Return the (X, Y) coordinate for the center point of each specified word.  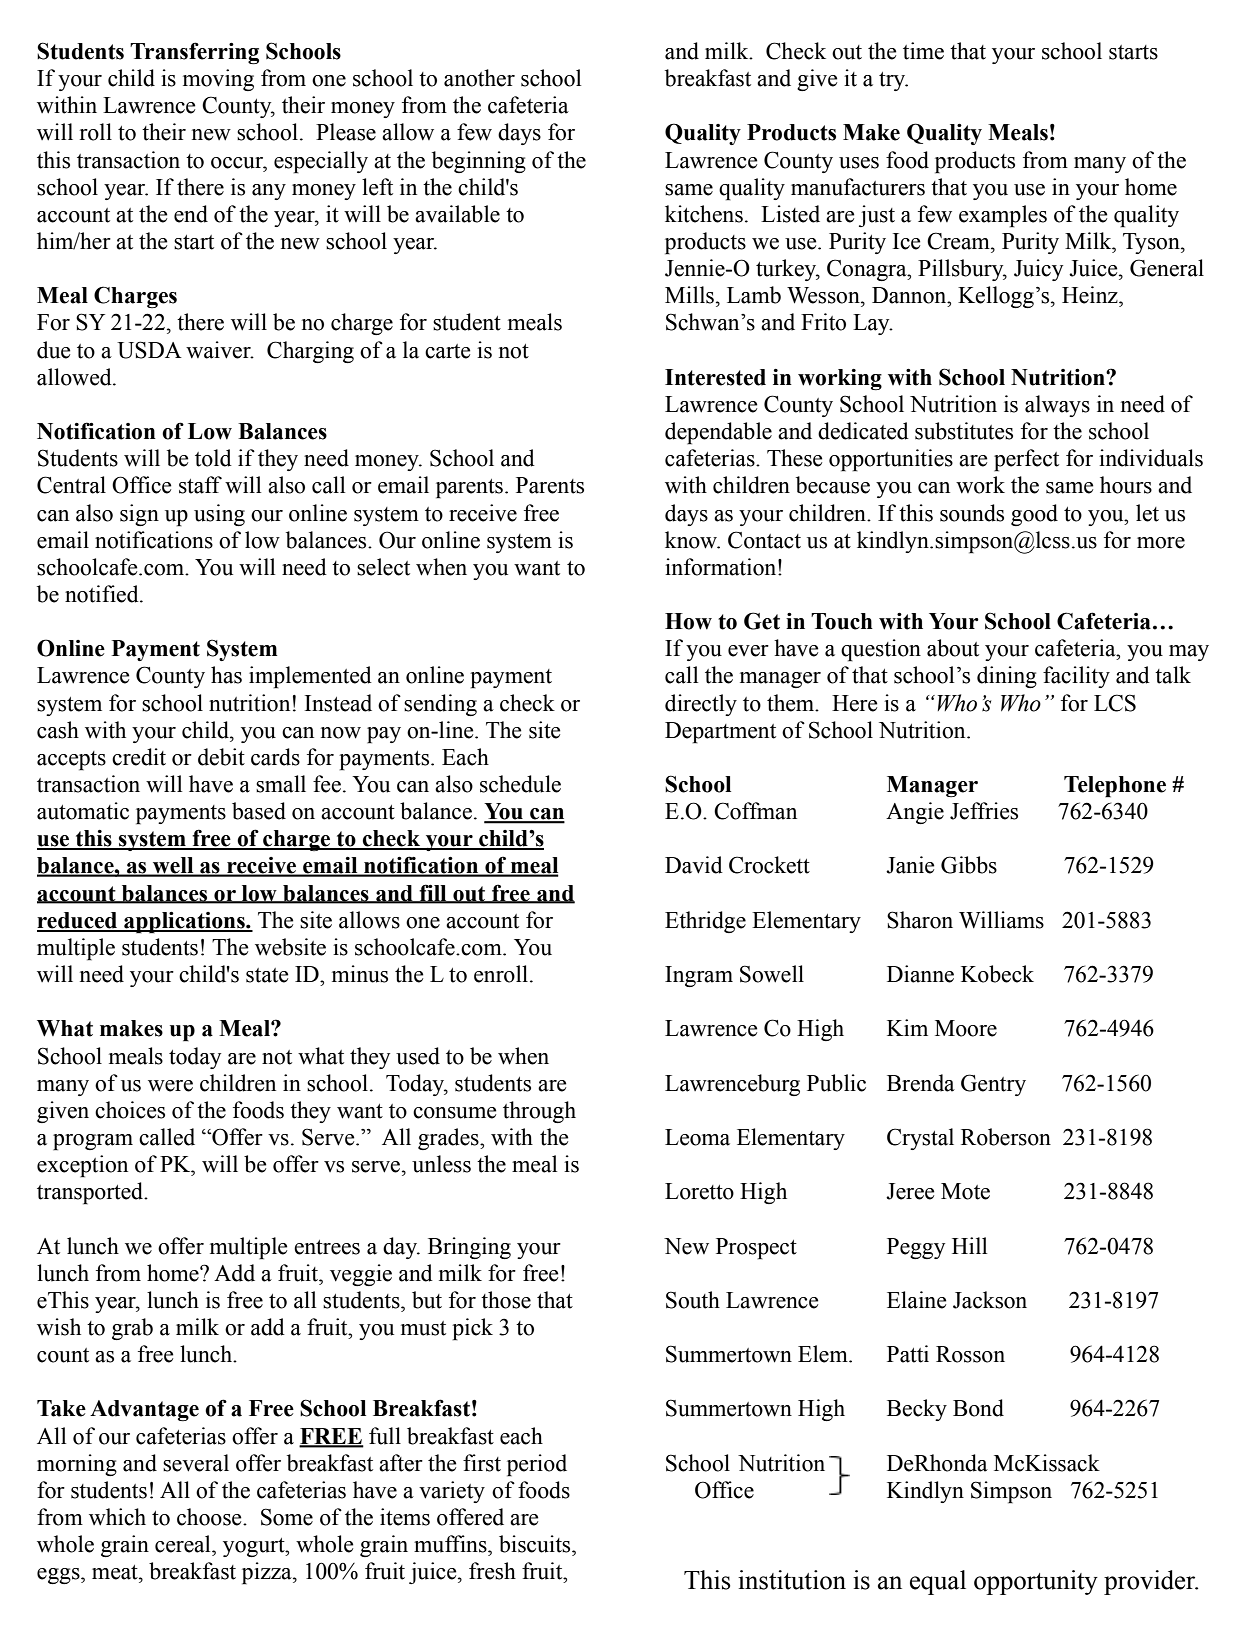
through (539, 1112)
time (923, 51)
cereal (184, 1544)
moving (218, 80)
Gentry (993, 1085)
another (479, 78)
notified (103, 594)
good (1034, 515)
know (692, 540)
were (170, 1086)
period (537, 1465)
